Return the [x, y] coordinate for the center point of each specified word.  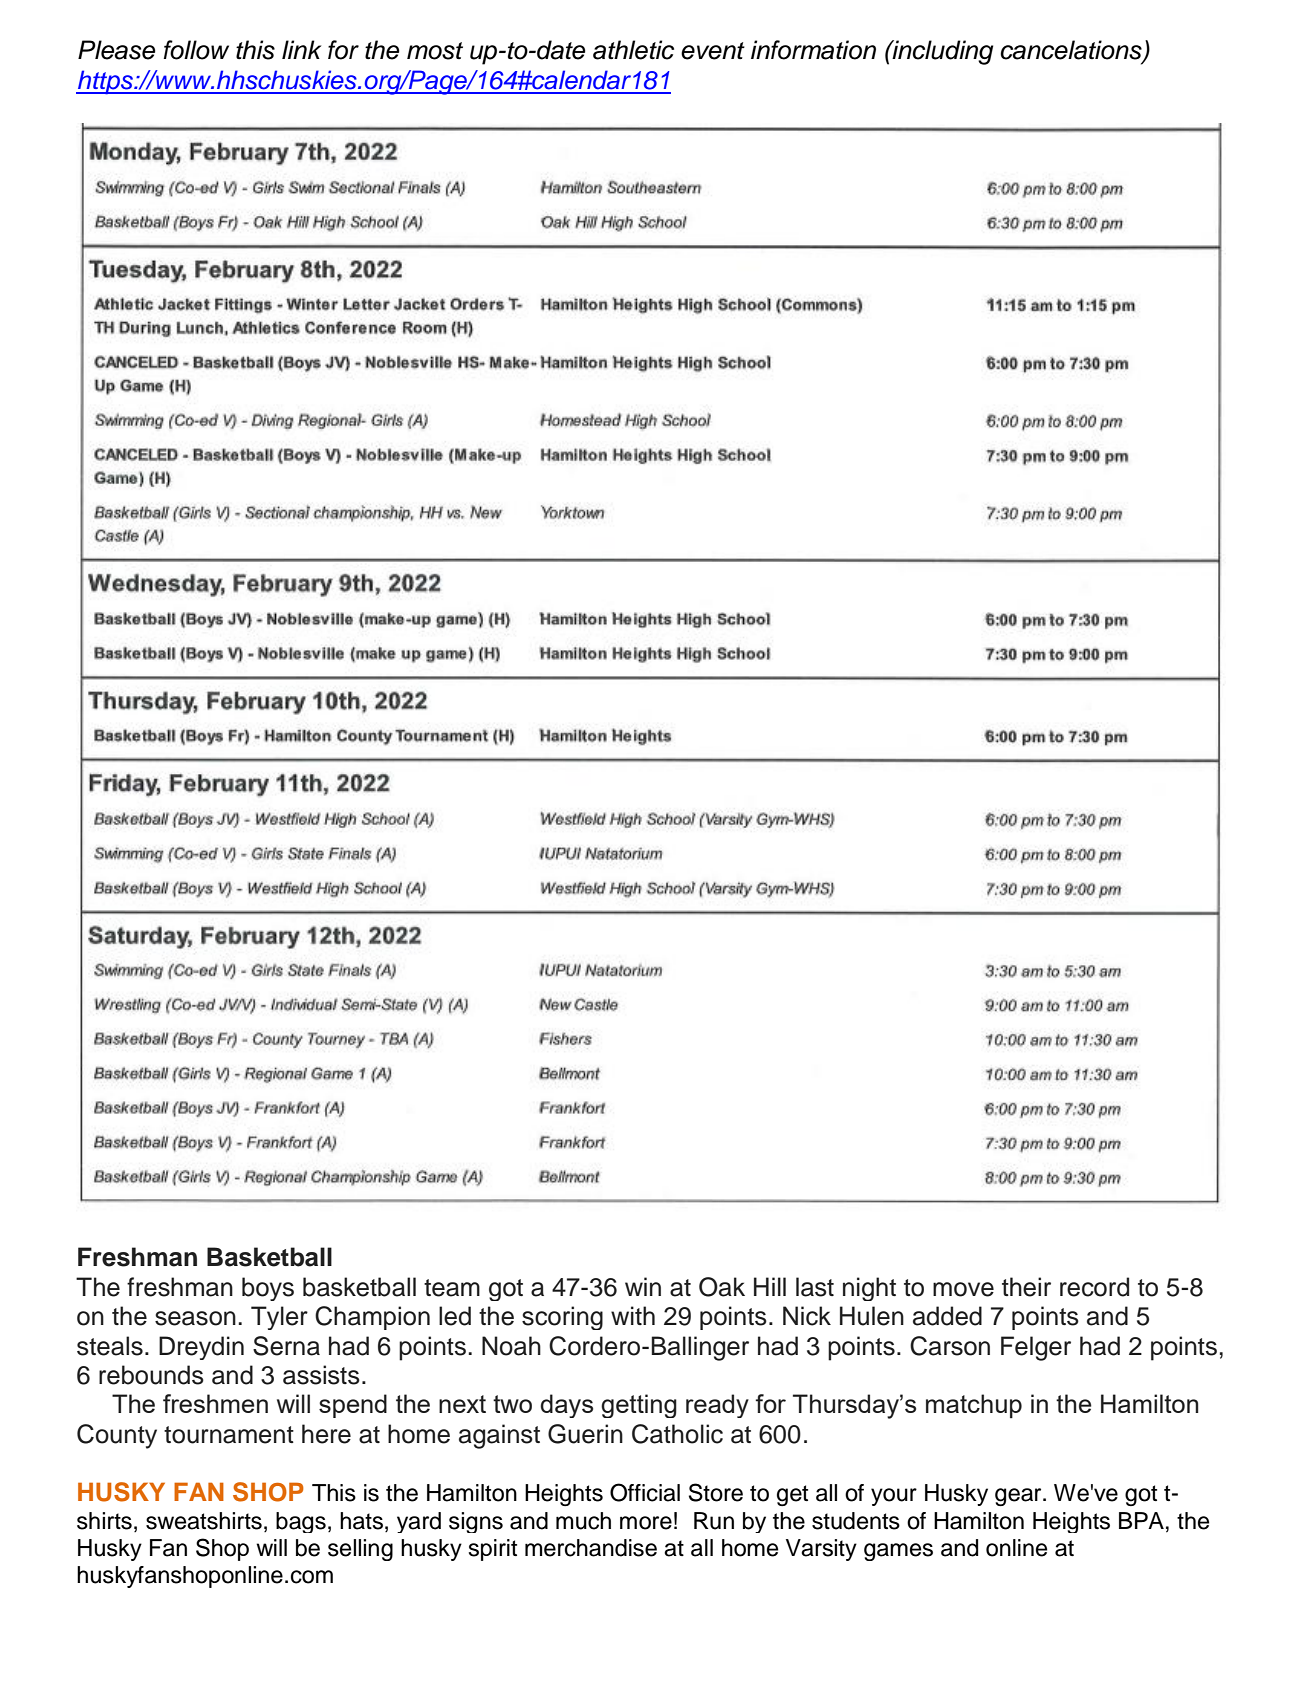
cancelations [1072, 51]
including [942, 52]
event [713, 51]
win [643, 1286]
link [301, 49]
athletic [633, 50]
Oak [722, 1287]
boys [268, 1289]
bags [301, 1522]
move [963, 1289]
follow [196, 50]
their [1026, 1287]
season [195, 1318]
